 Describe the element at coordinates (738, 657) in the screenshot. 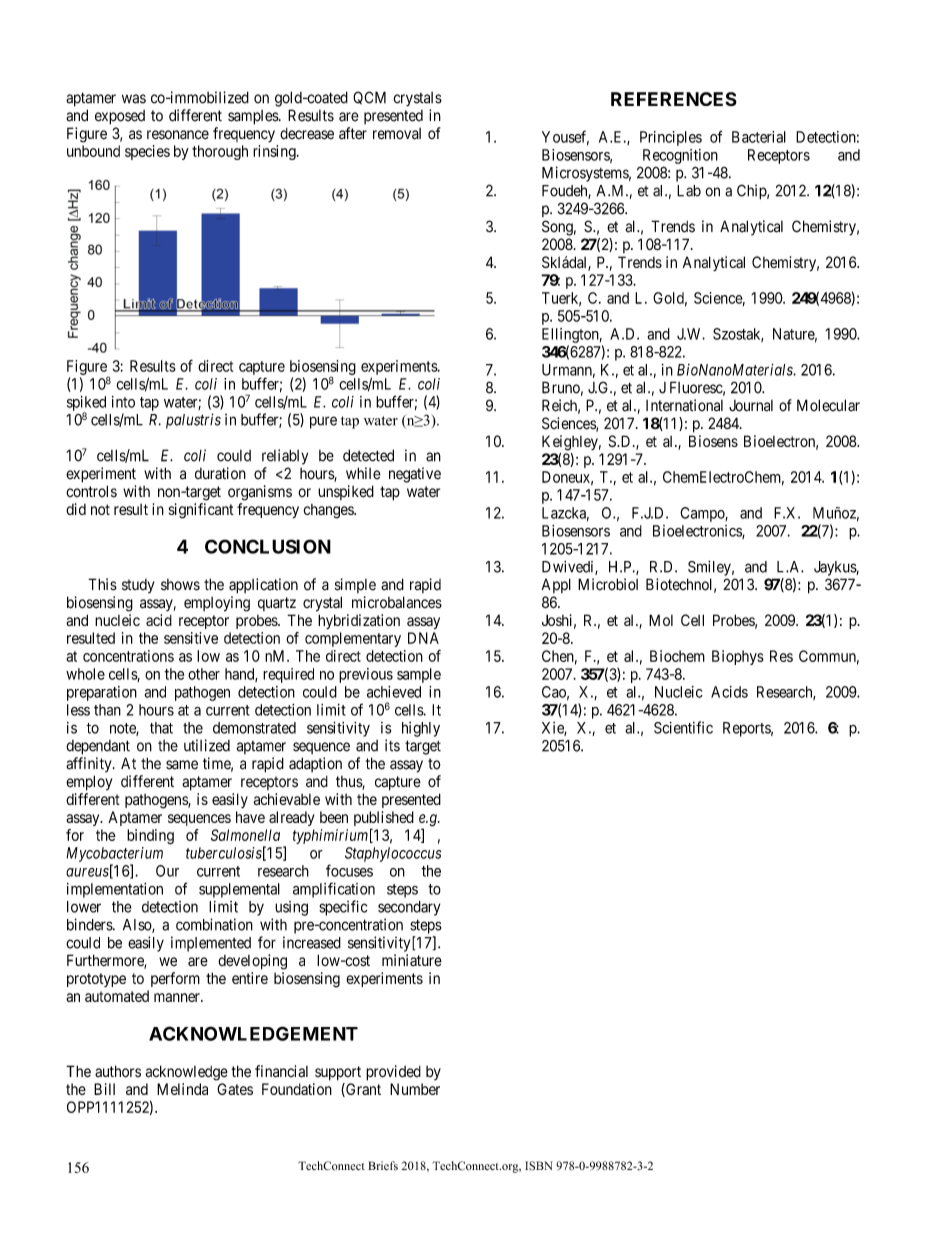

I see `Biophys` at that location.
